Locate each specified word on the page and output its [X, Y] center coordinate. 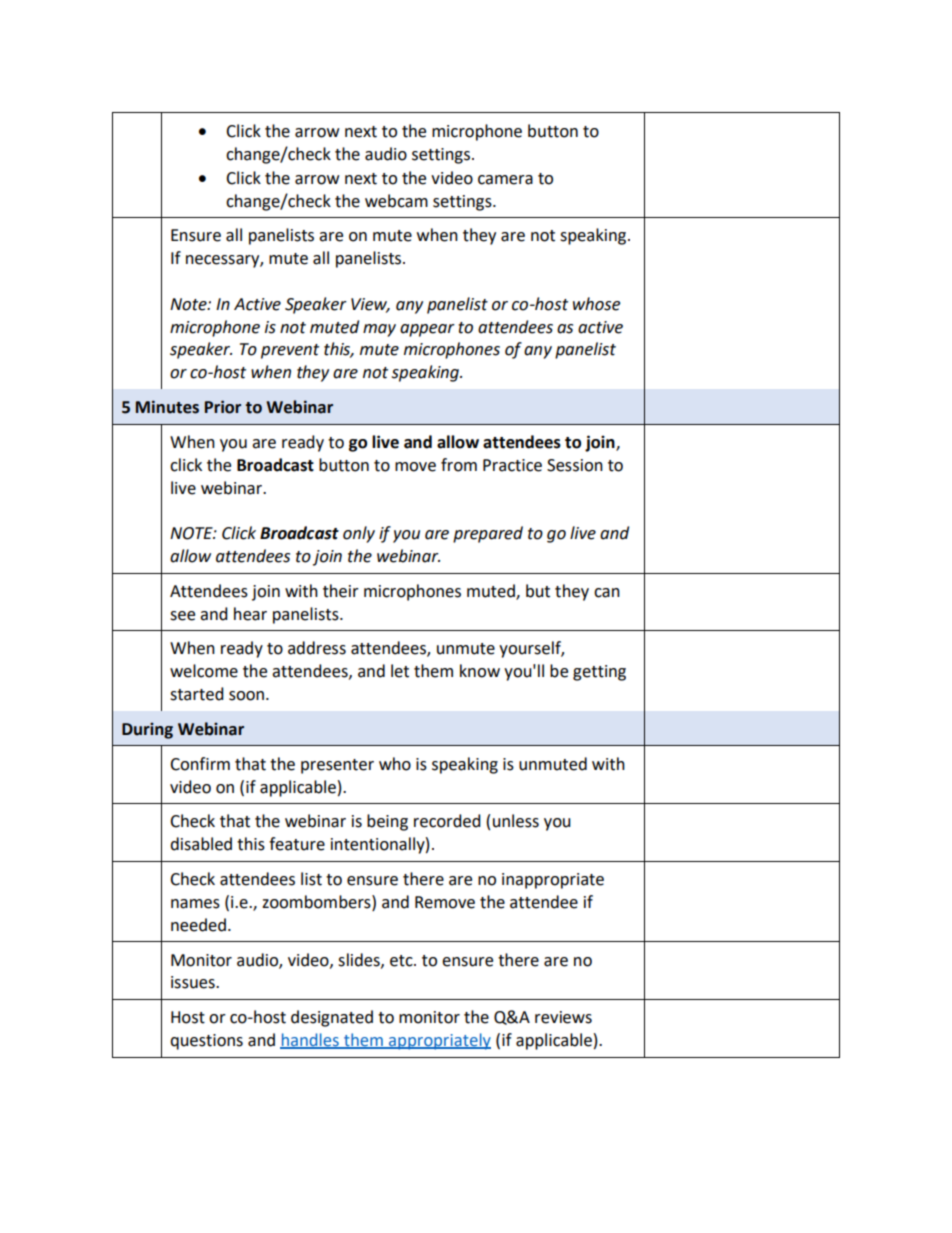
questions [206, 1042]
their [341, 591]
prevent [290, 351]
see [182, 616]
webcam [396, 201]
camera [505, 180]
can [607, 593]
